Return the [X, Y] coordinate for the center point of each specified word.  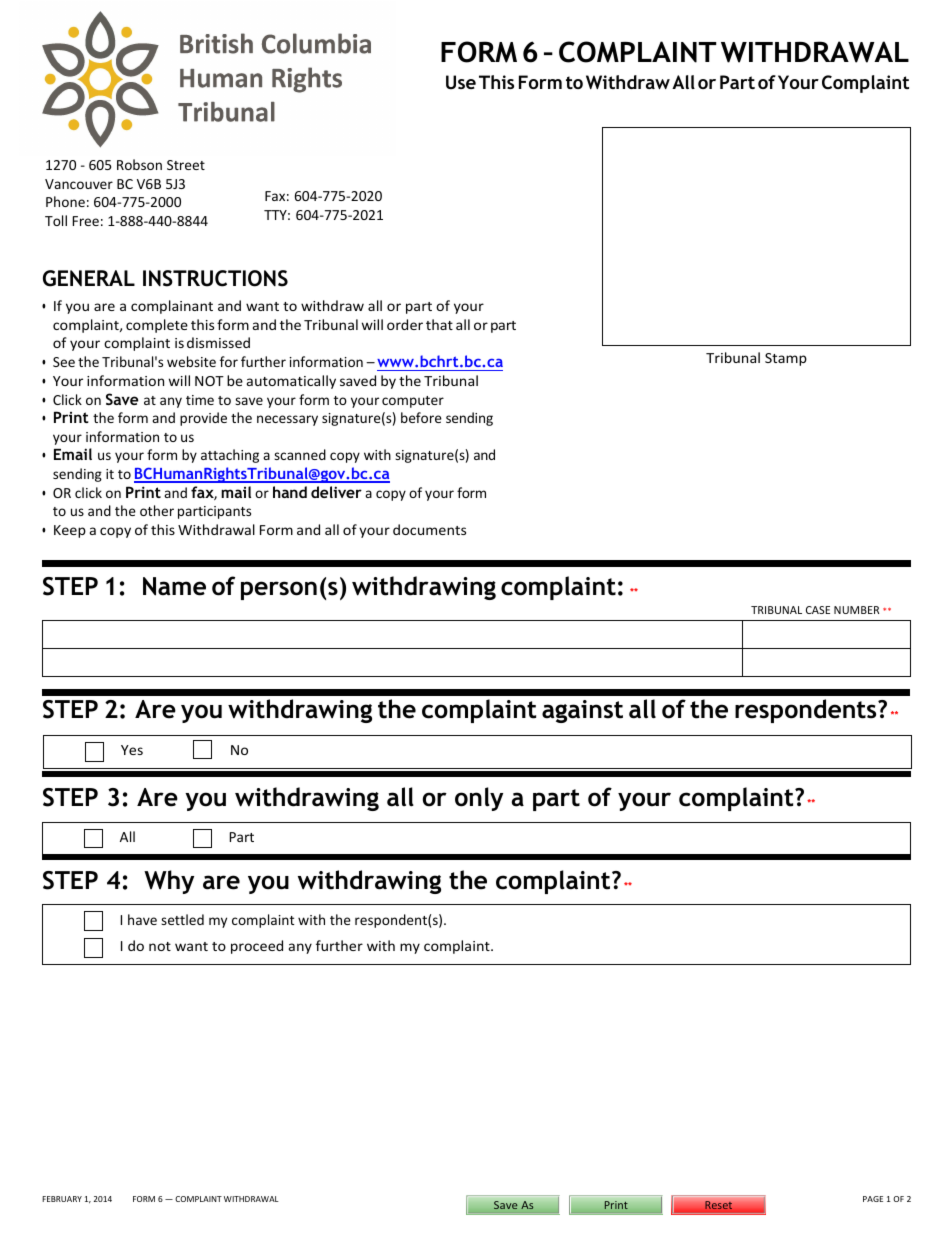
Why [169, 882]
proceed [257, 947]
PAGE [873, 1199]
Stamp [786, 359]
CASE [818, 610]
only [479, 799]
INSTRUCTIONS [215, 278]
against [582, 711]
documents [429, 529]
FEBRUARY [62, 1199]
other [157, 510]
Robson [139, 164]
